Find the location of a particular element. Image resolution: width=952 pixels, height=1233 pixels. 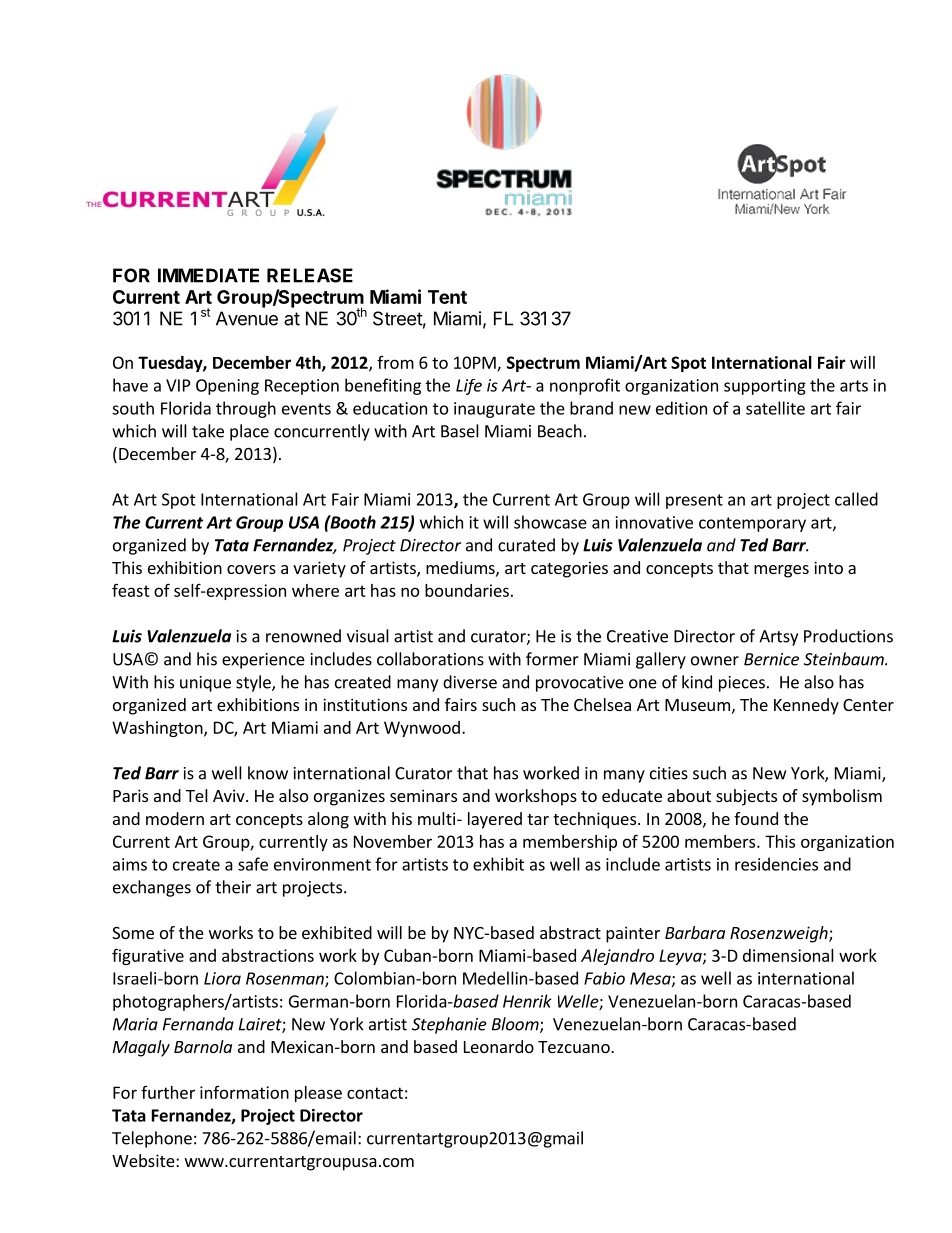

residencies is located at coordinates (776, 864).
